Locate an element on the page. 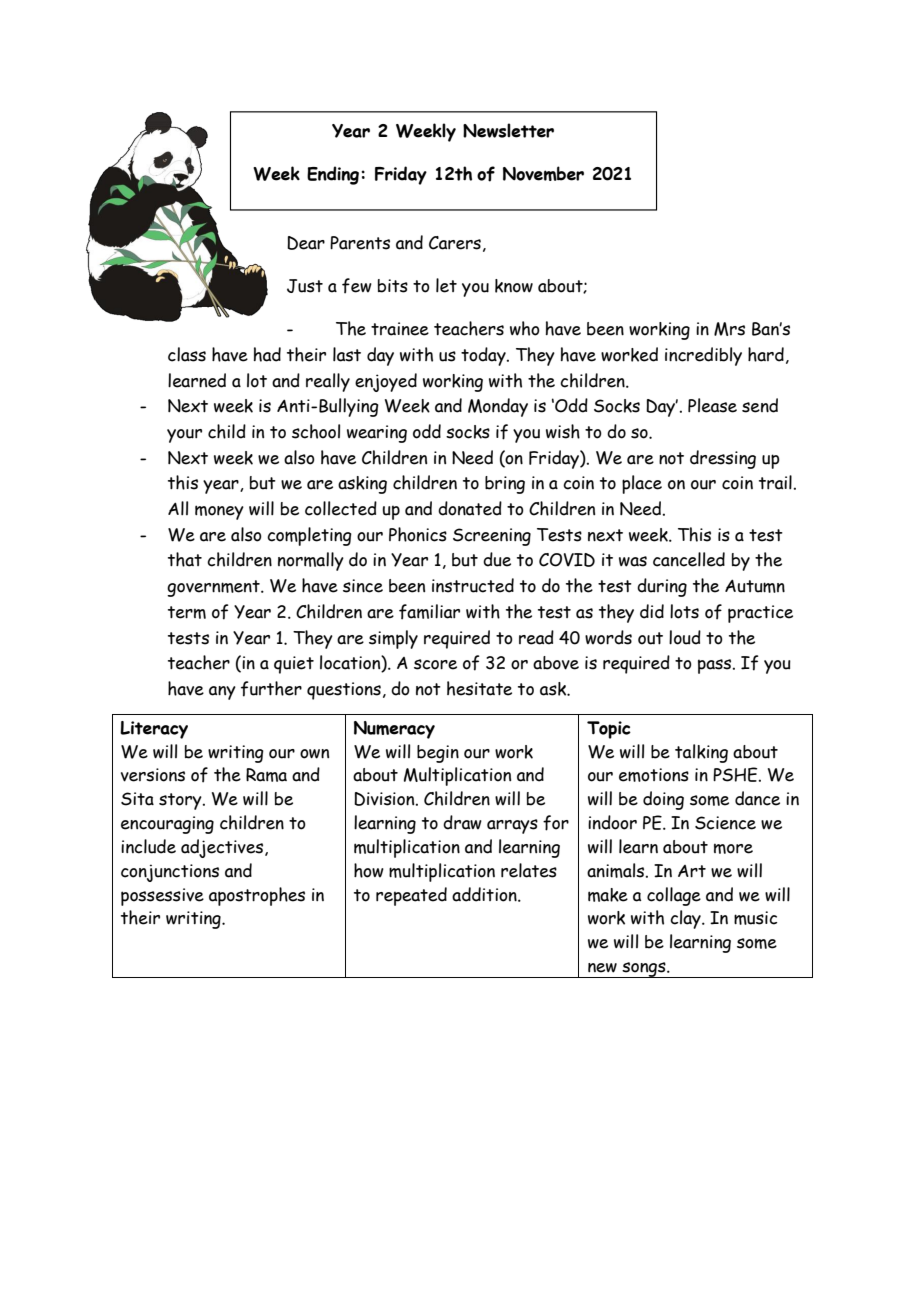  money is located at coordinates (219, 512).
